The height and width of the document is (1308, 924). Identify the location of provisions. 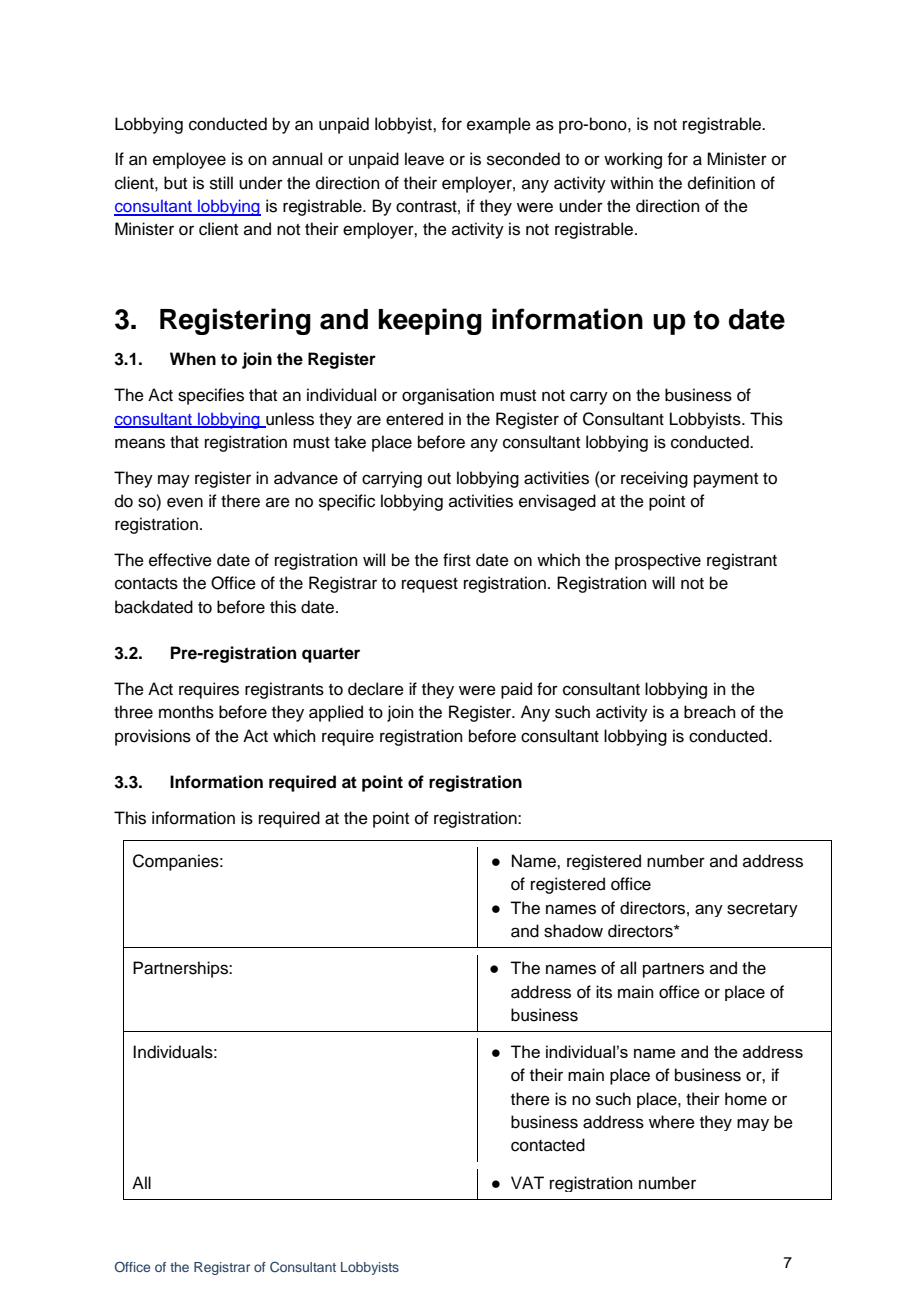
(153, 737).
